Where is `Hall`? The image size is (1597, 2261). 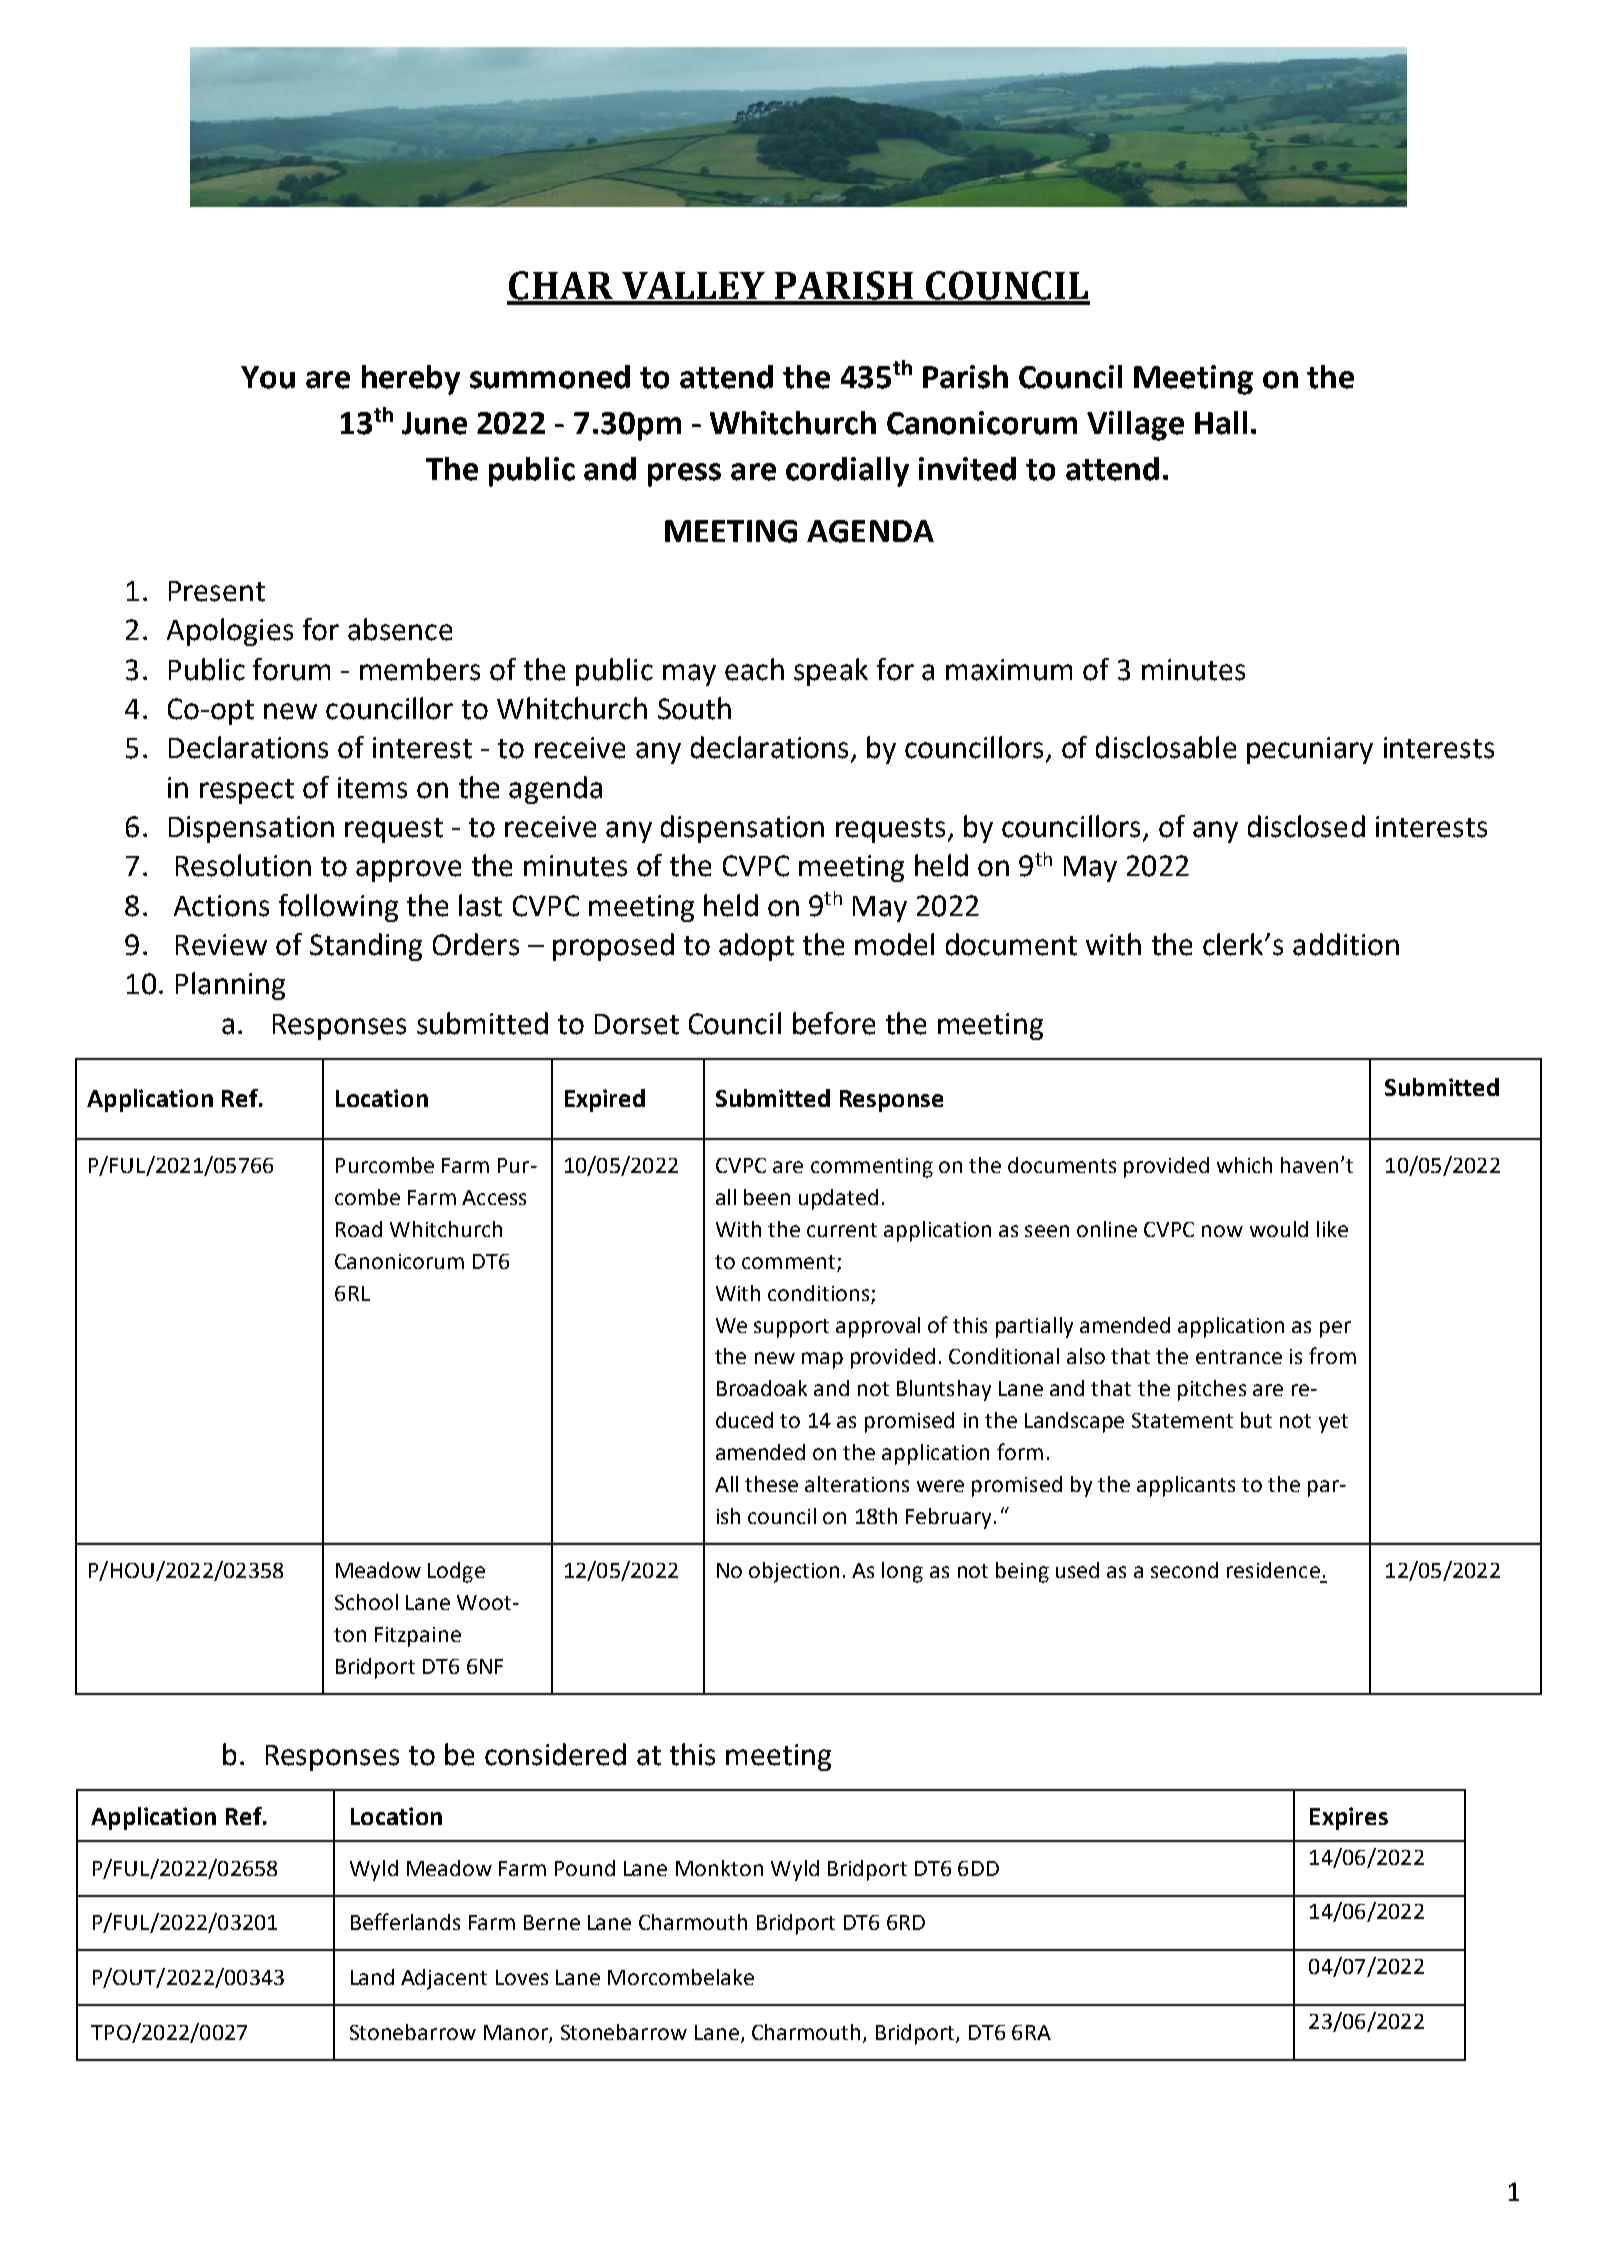 Hall is located at coordinates (1221, 423).
